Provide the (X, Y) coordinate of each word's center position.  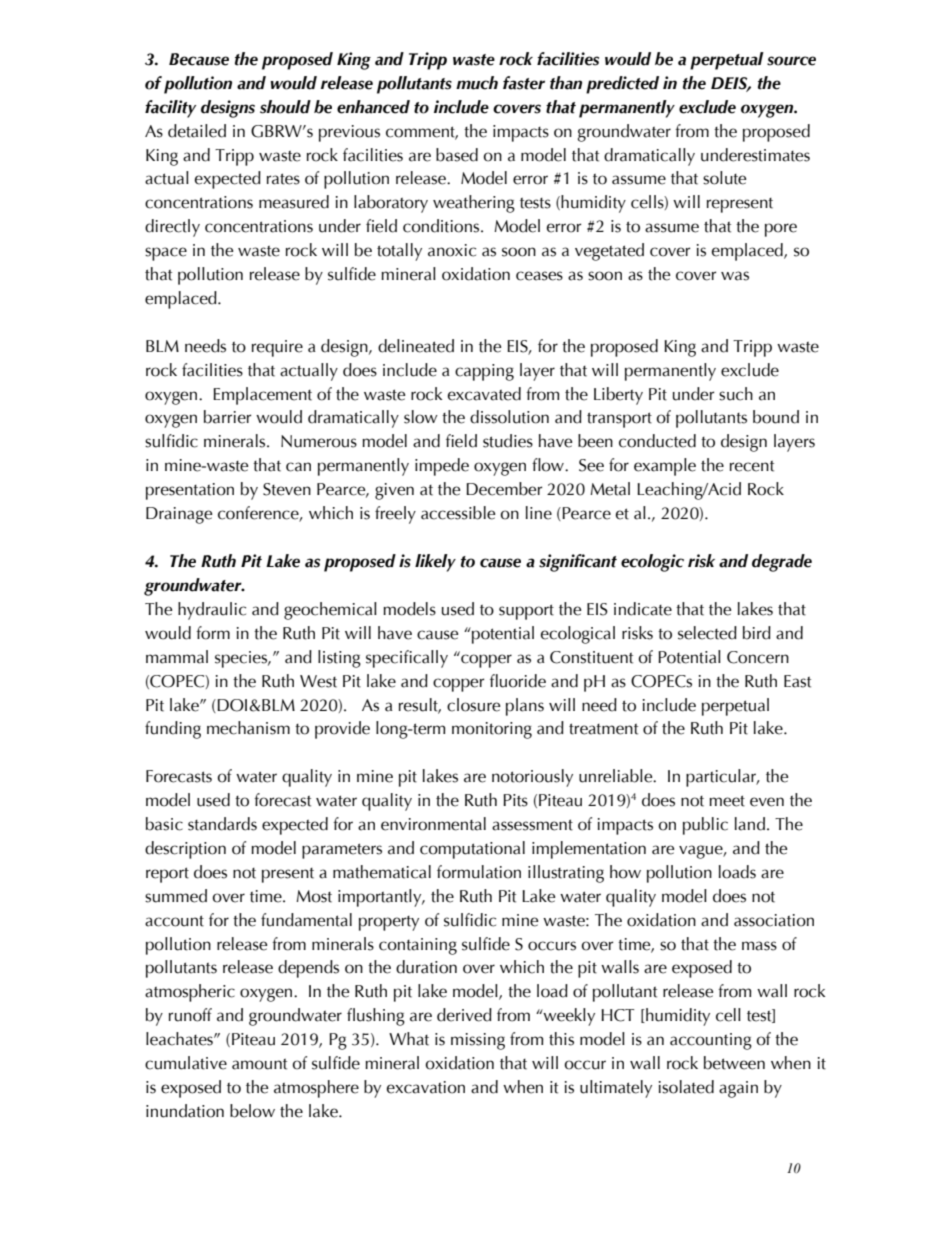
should (285, 107)
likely (435, 563)
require (277, 348)
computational (472, 850)
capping (484, 372)
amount (259, 1064)
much (477, 83)
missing (478, 1041)
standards (222, 824)
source (791, 61)
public (705, 826)
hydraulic (212, 611)
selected (707, 633)
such (736, 394)
